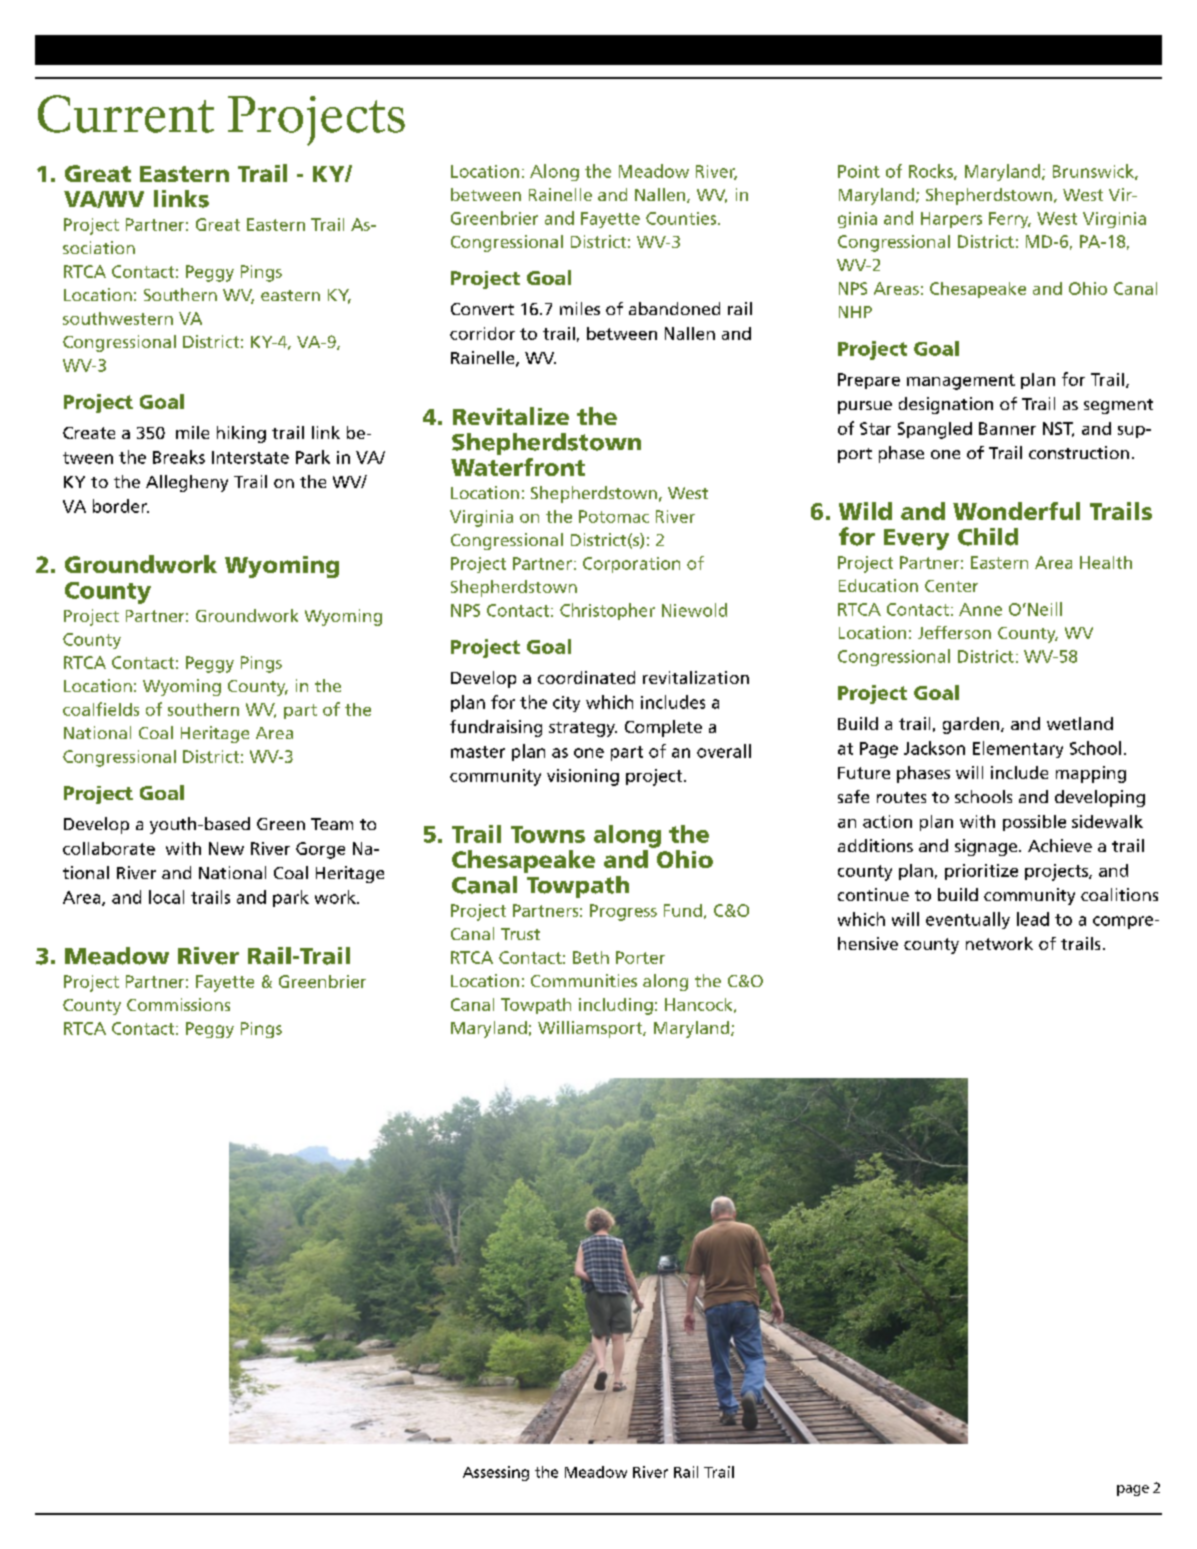  What do you see at coordinates (616, 1006) in the image?
I see `including` at bounding box center [616, 1006].
